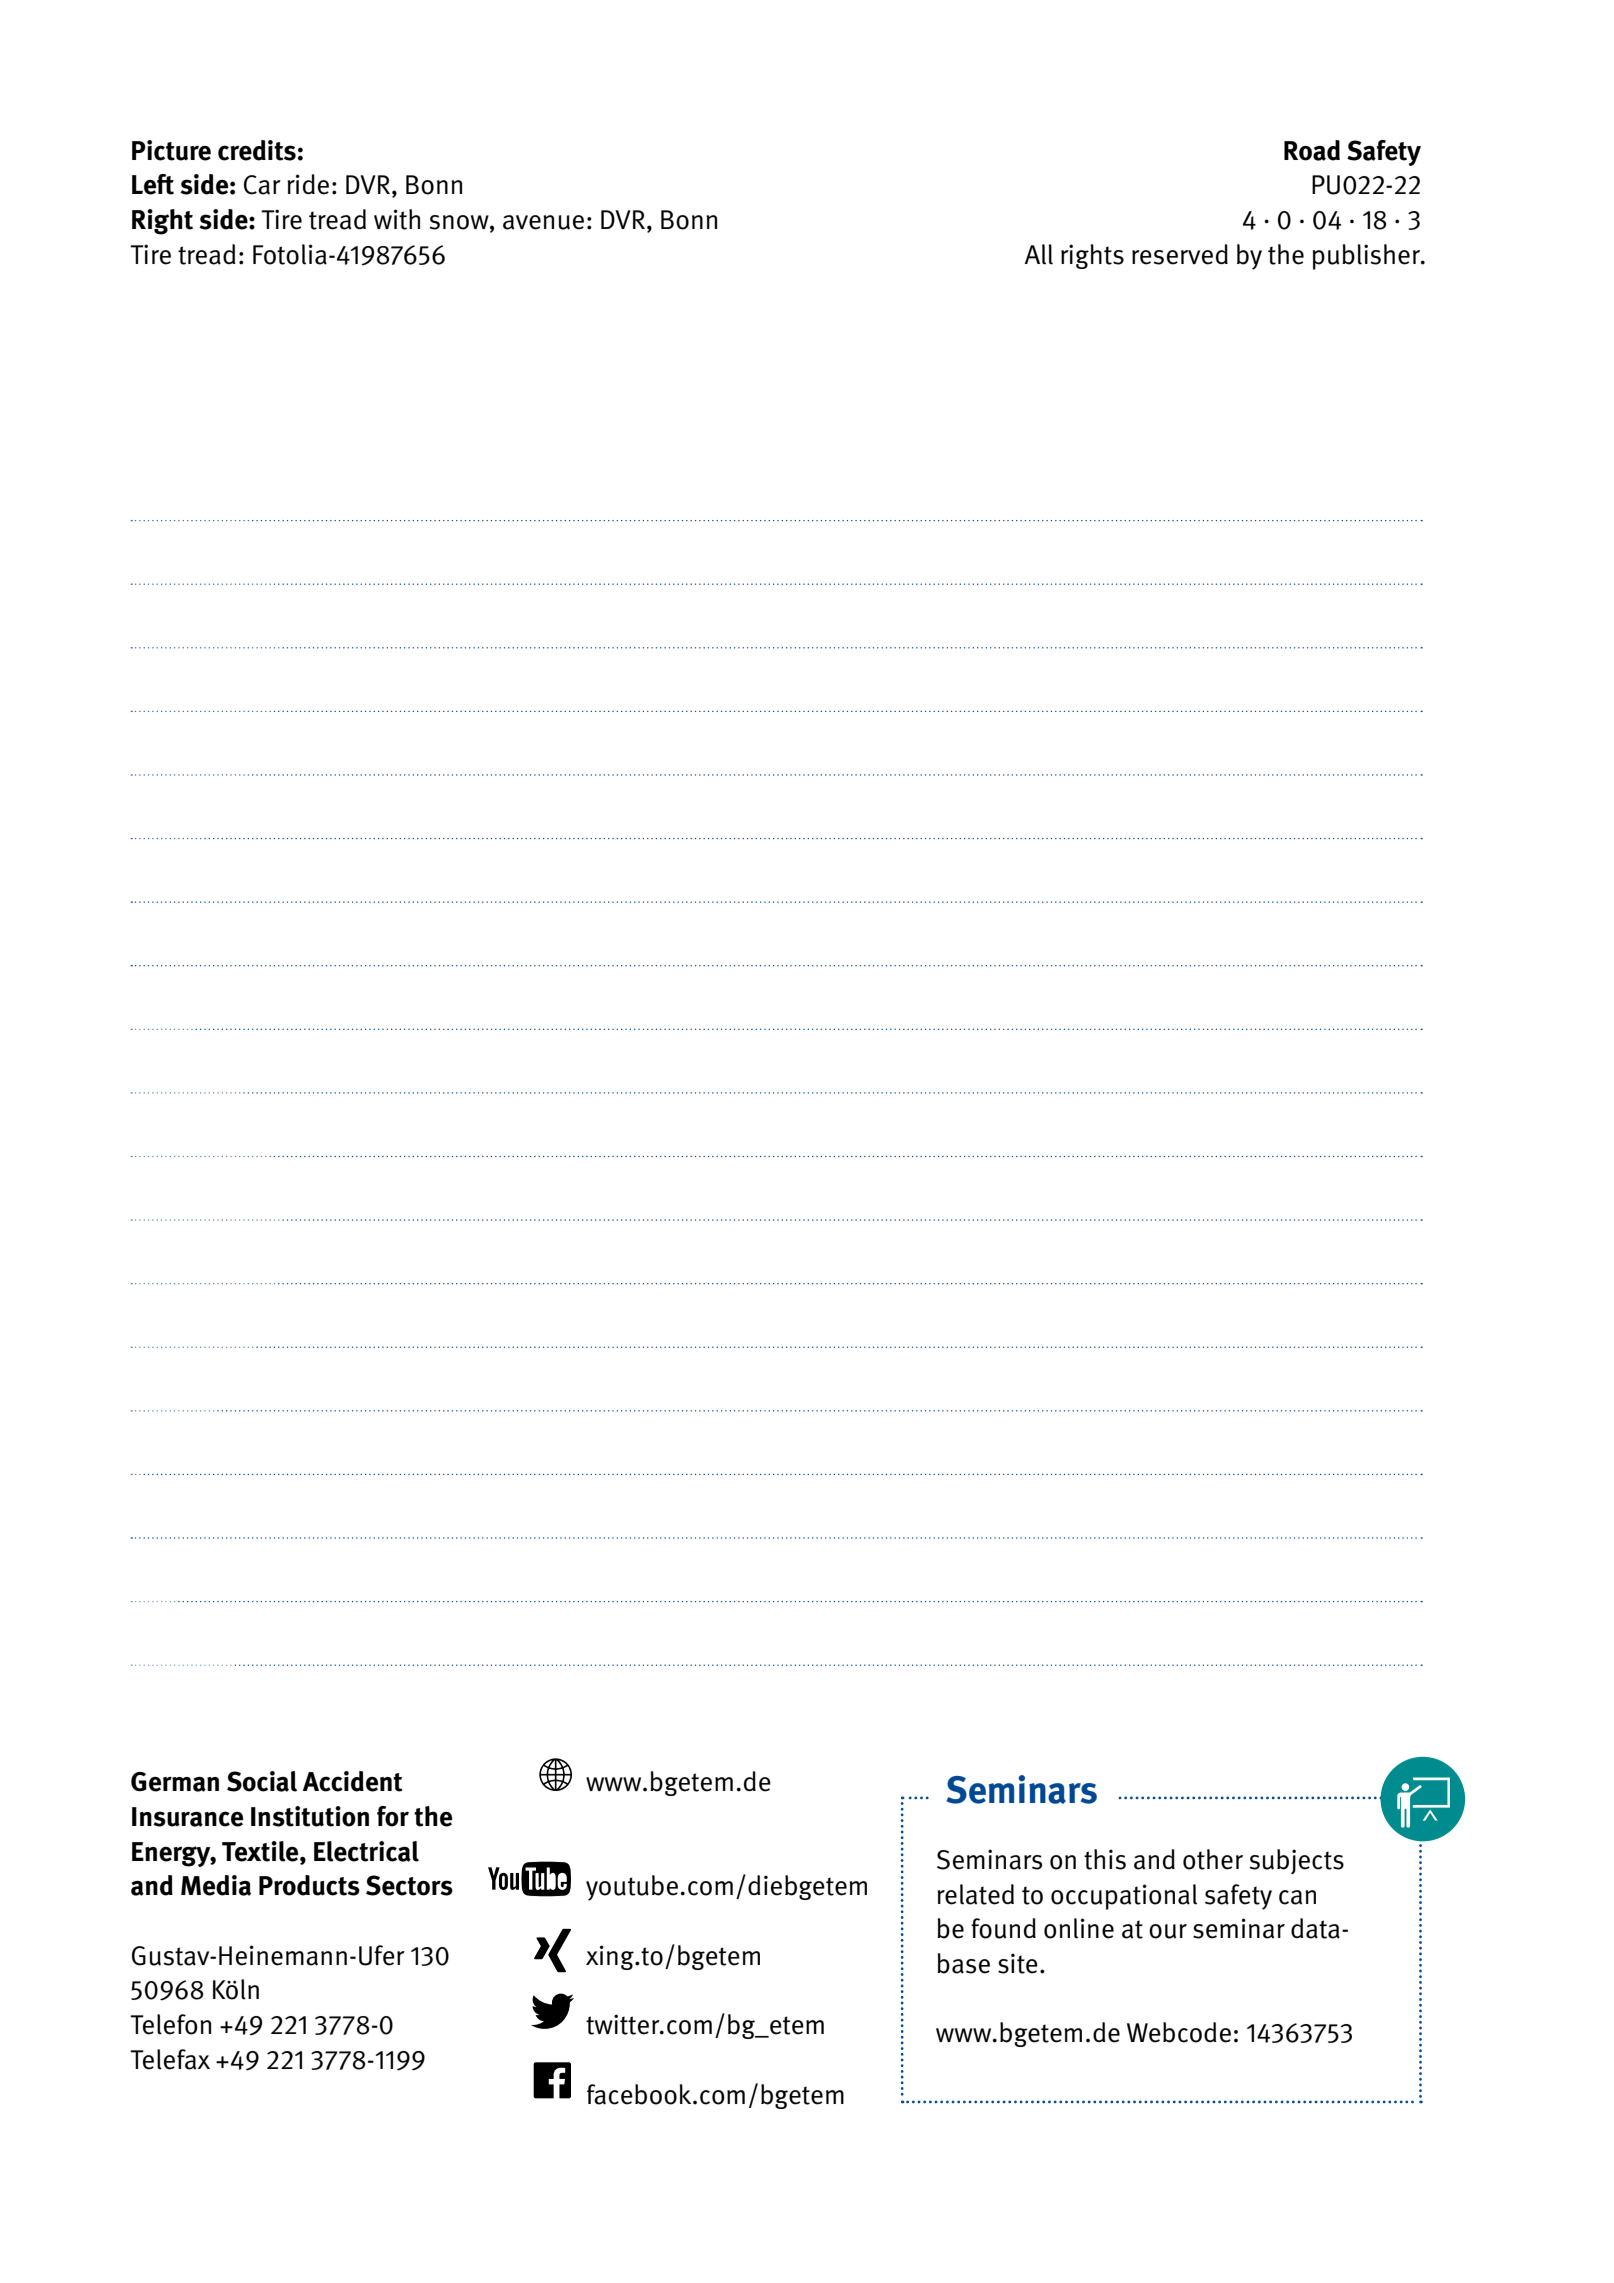 This image has width=1614, height=2283. Describe the element at coordinates (1180, 254) in the image. I see `reserved` at that location.
